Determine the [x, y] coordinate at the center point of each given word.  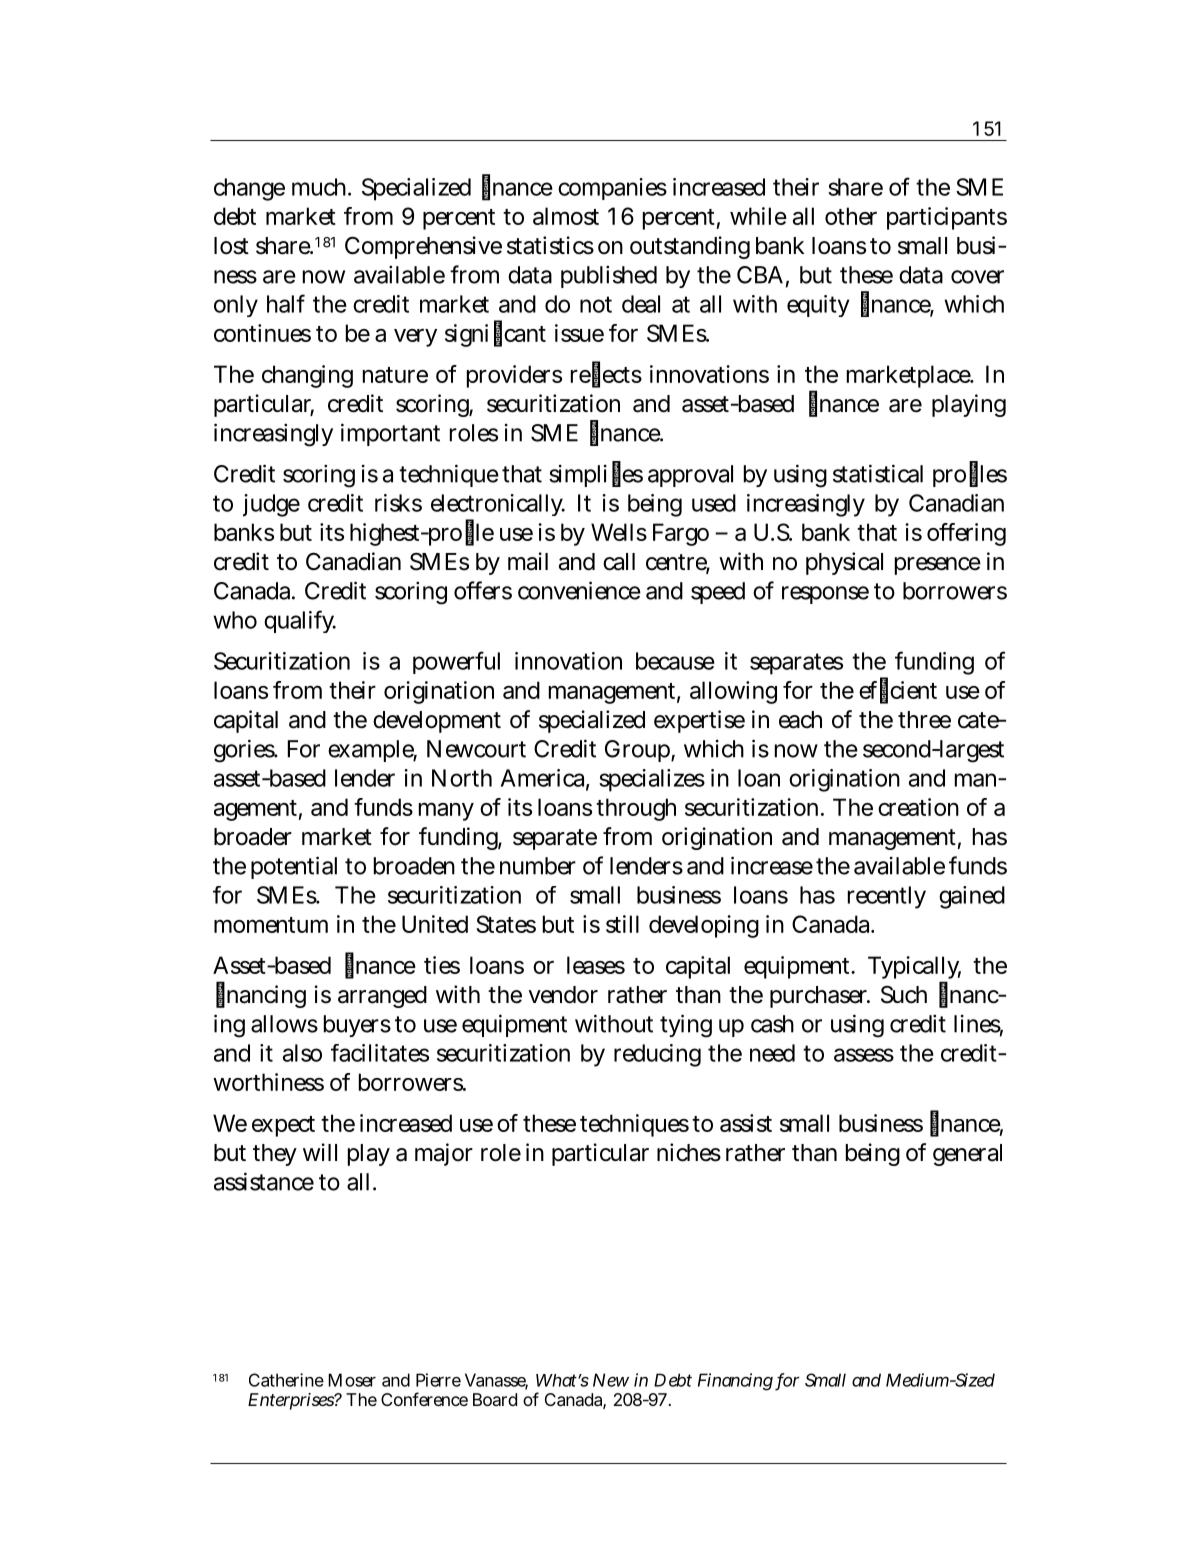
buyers [357, 1026]
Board [495, 1399]
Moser [352, 1380]
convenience [579, 590]
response [825, 595]
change [249, 189]
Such [904, 994]
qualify [300, 621]
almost [566, 216]
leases [596, 965]
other [851, 216]
